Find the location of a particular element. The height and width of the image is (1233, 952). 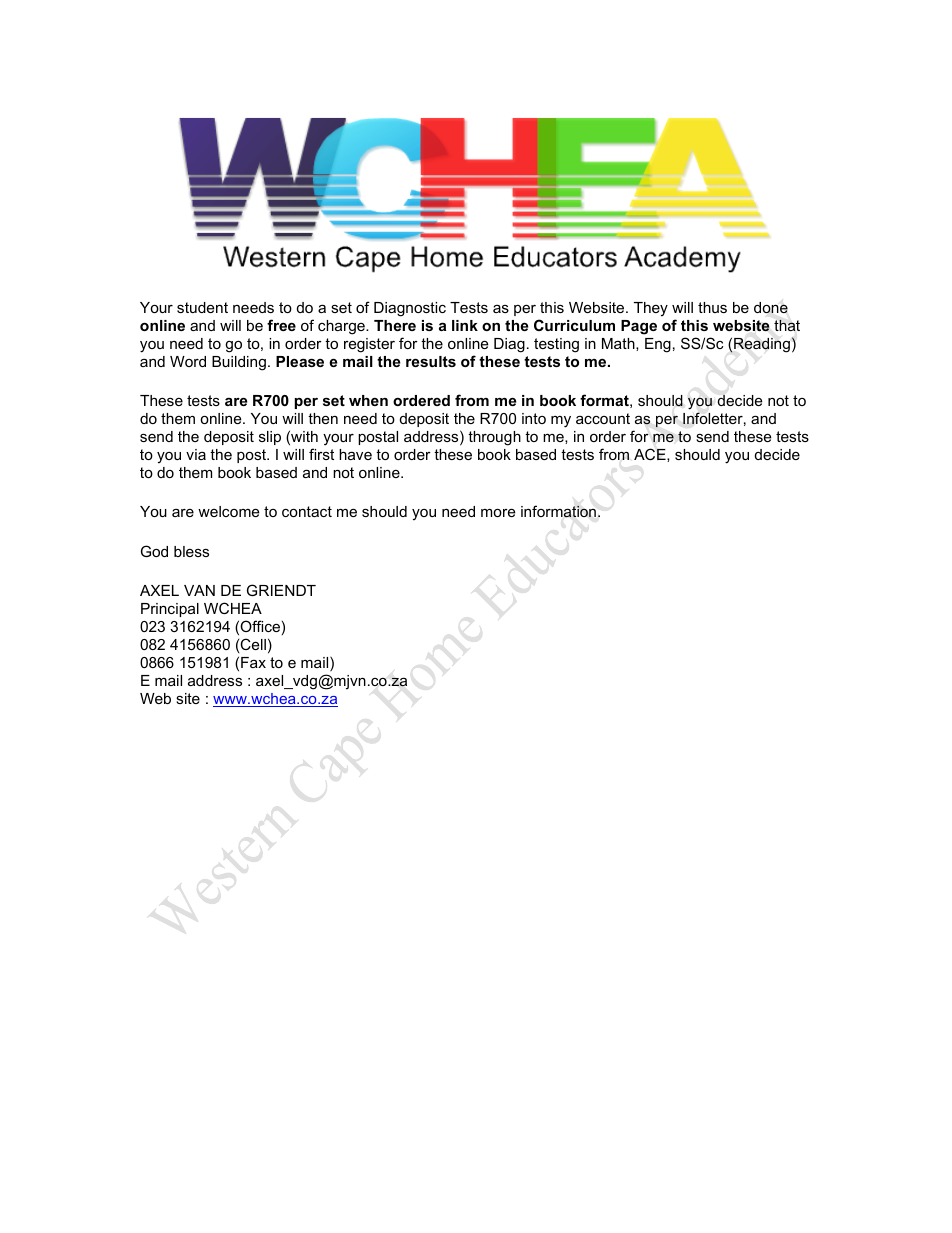

account is located at coordinates (603, 418).
